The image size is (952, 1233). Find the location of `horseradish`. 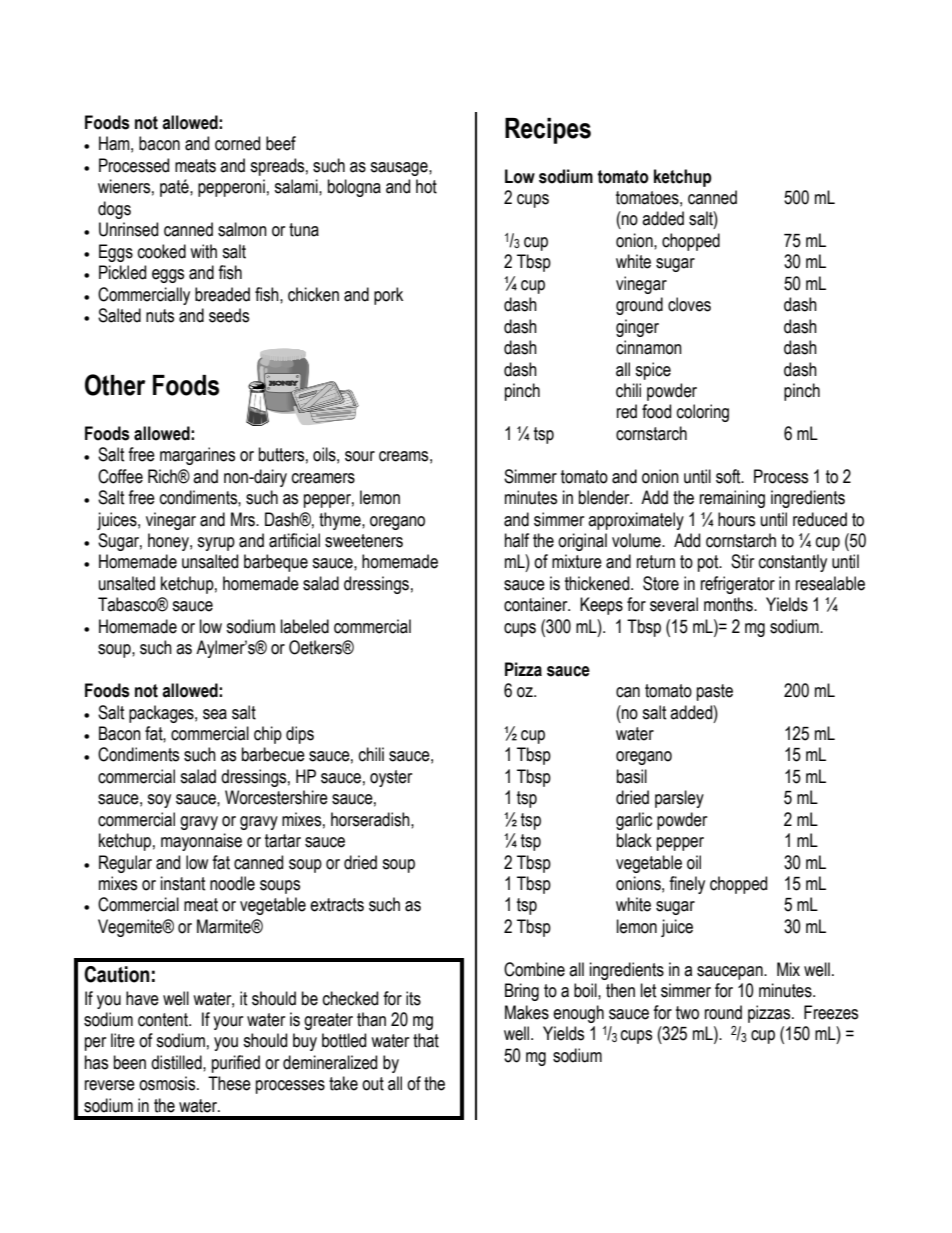

horseradish is located at coordinates (371, 819).
